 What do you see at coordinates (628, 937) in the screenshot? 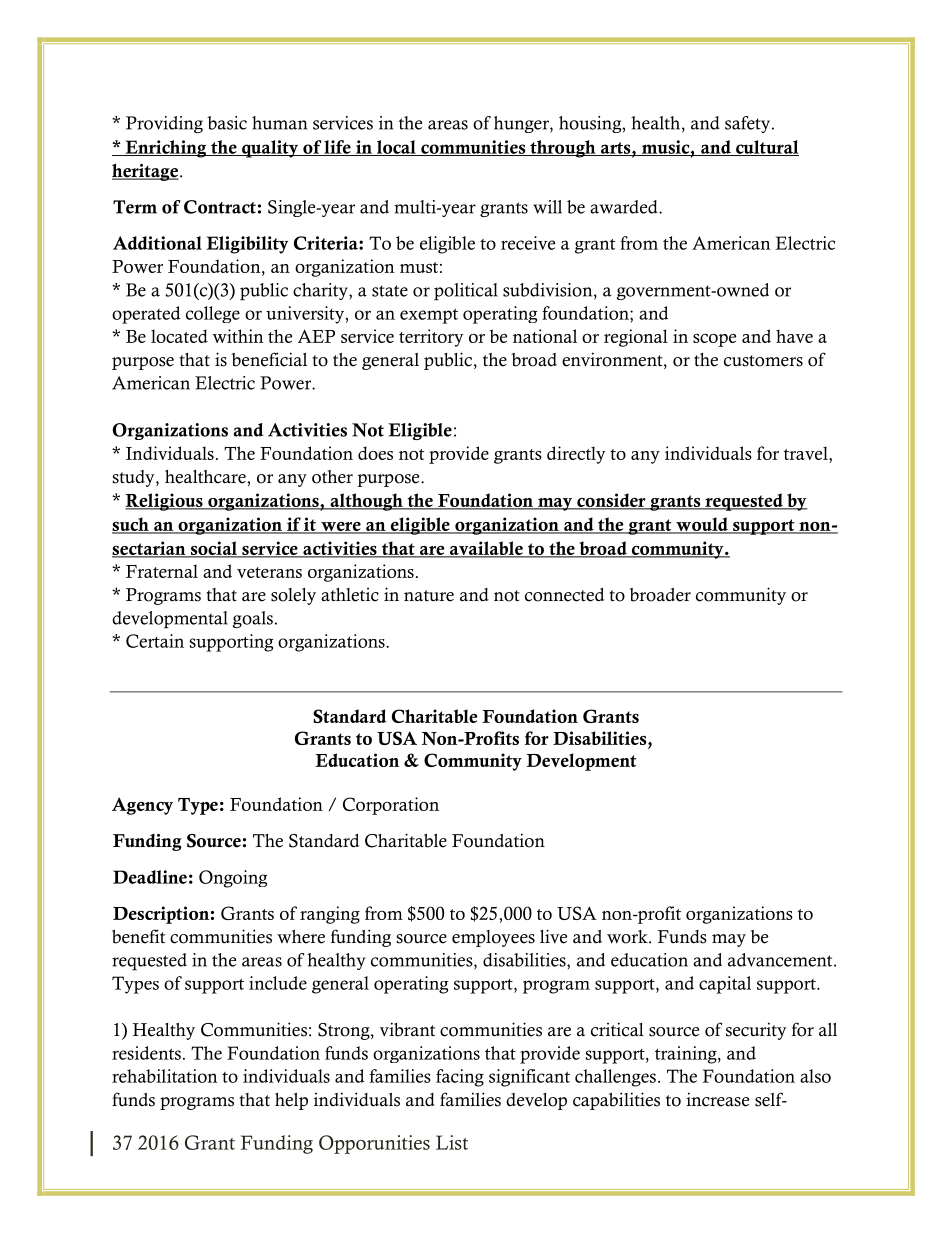
I see `work` at bounding box center [628, 937].
